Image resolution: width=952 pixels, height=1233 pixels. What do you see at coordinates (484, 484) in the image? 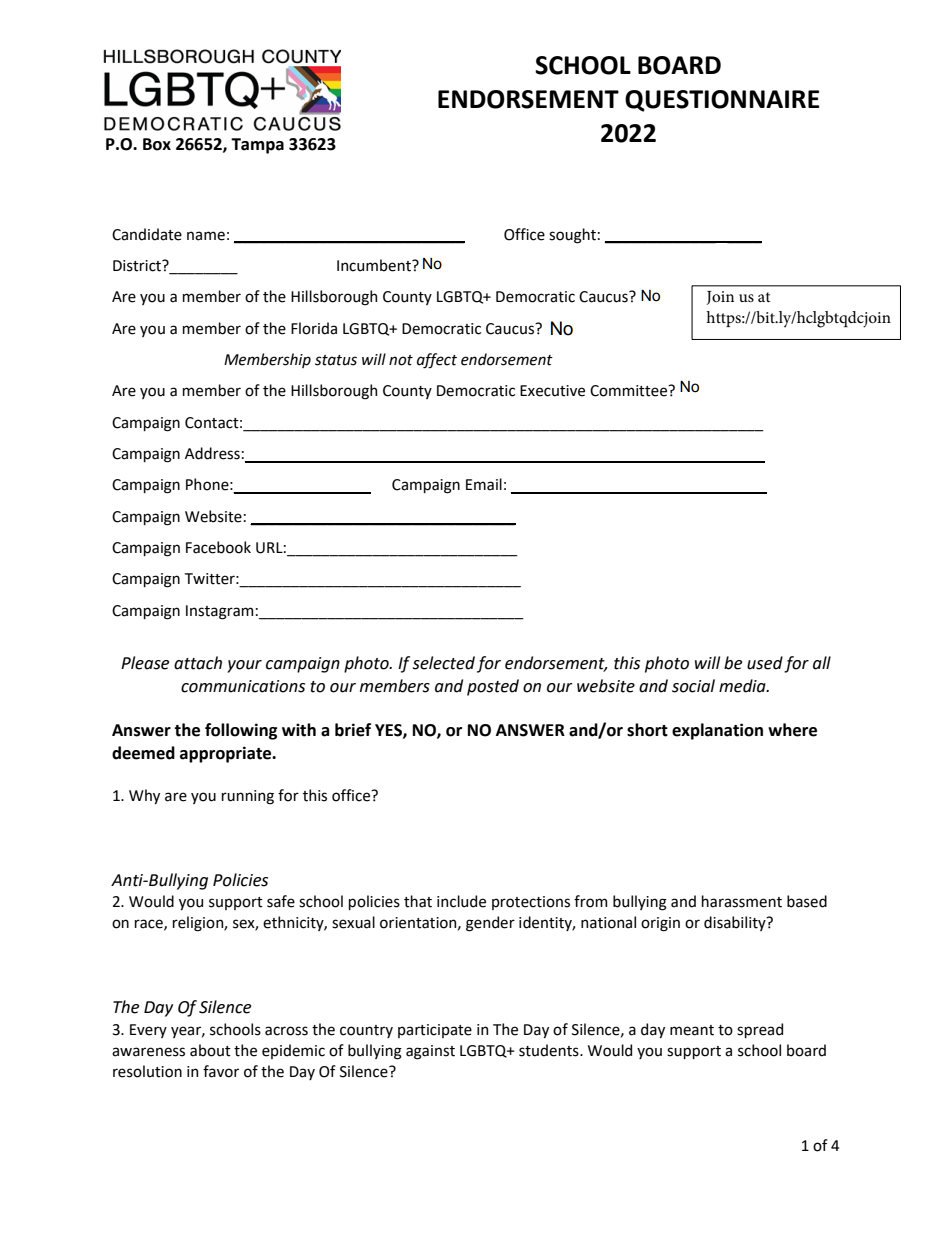
I see `Email` at bounding box center [484, 484].
